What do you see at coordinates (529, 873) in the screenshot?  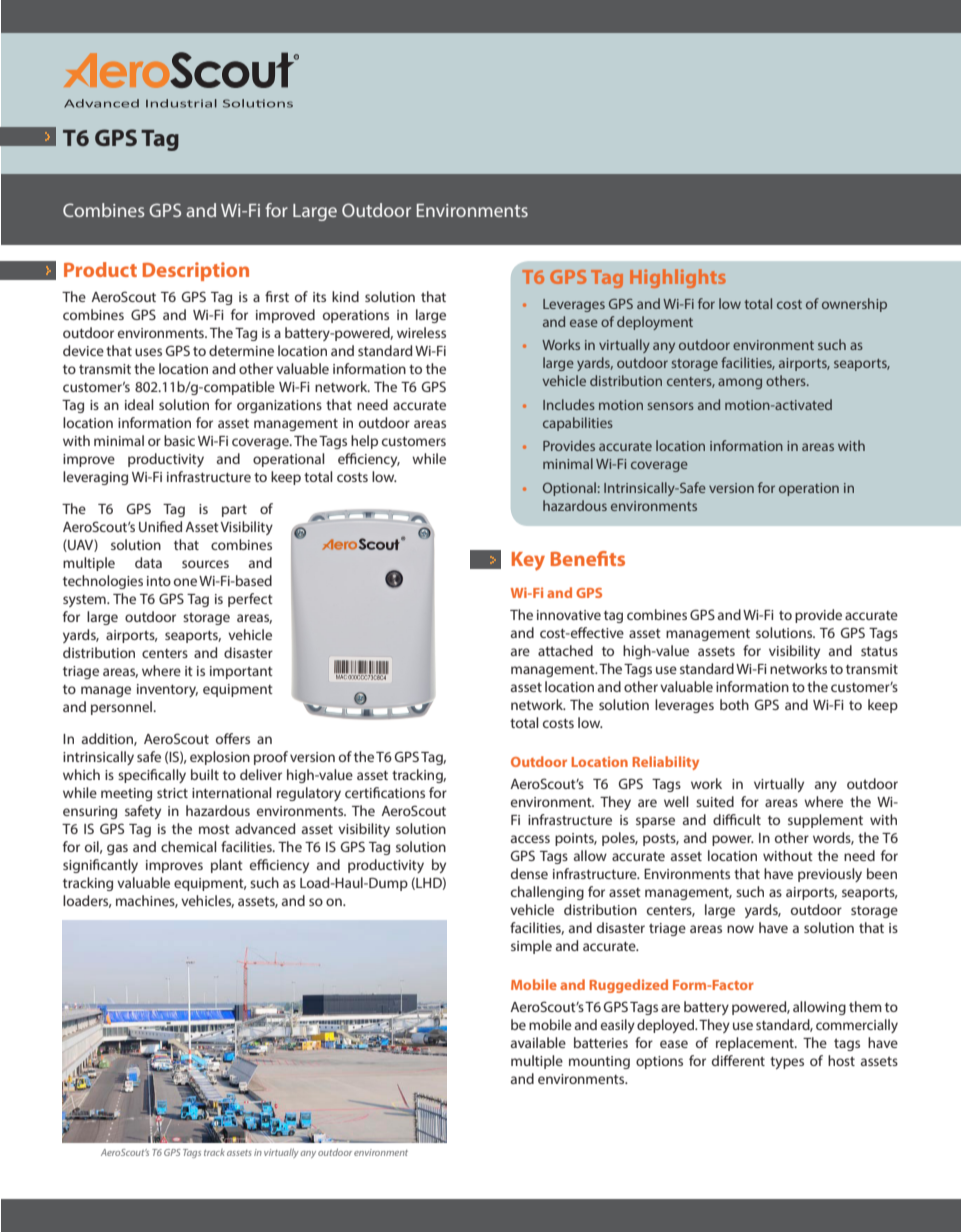 I see `dense` at bounding box center [529, 873].
